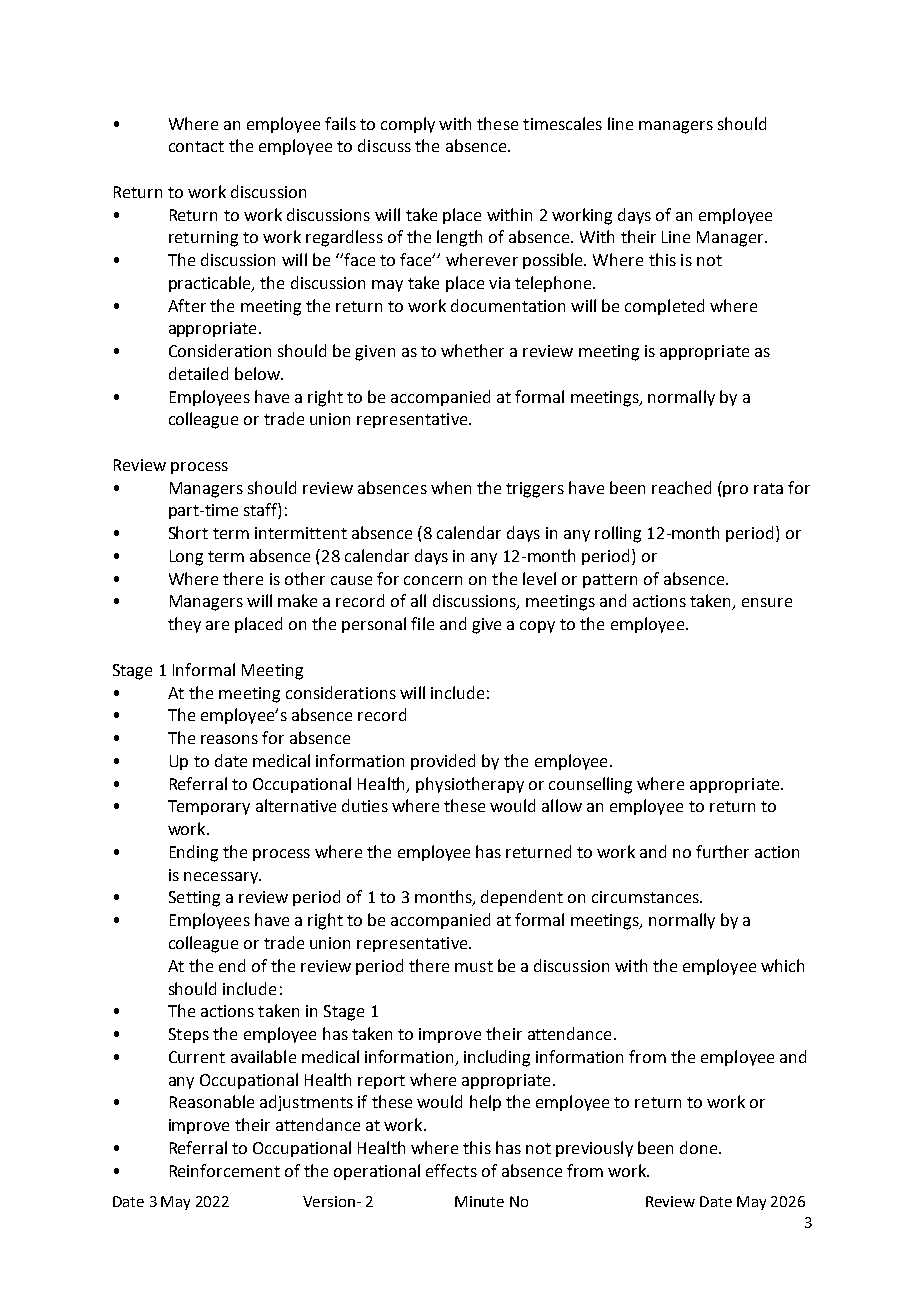  I want to click on contact, so click(196, 146).
